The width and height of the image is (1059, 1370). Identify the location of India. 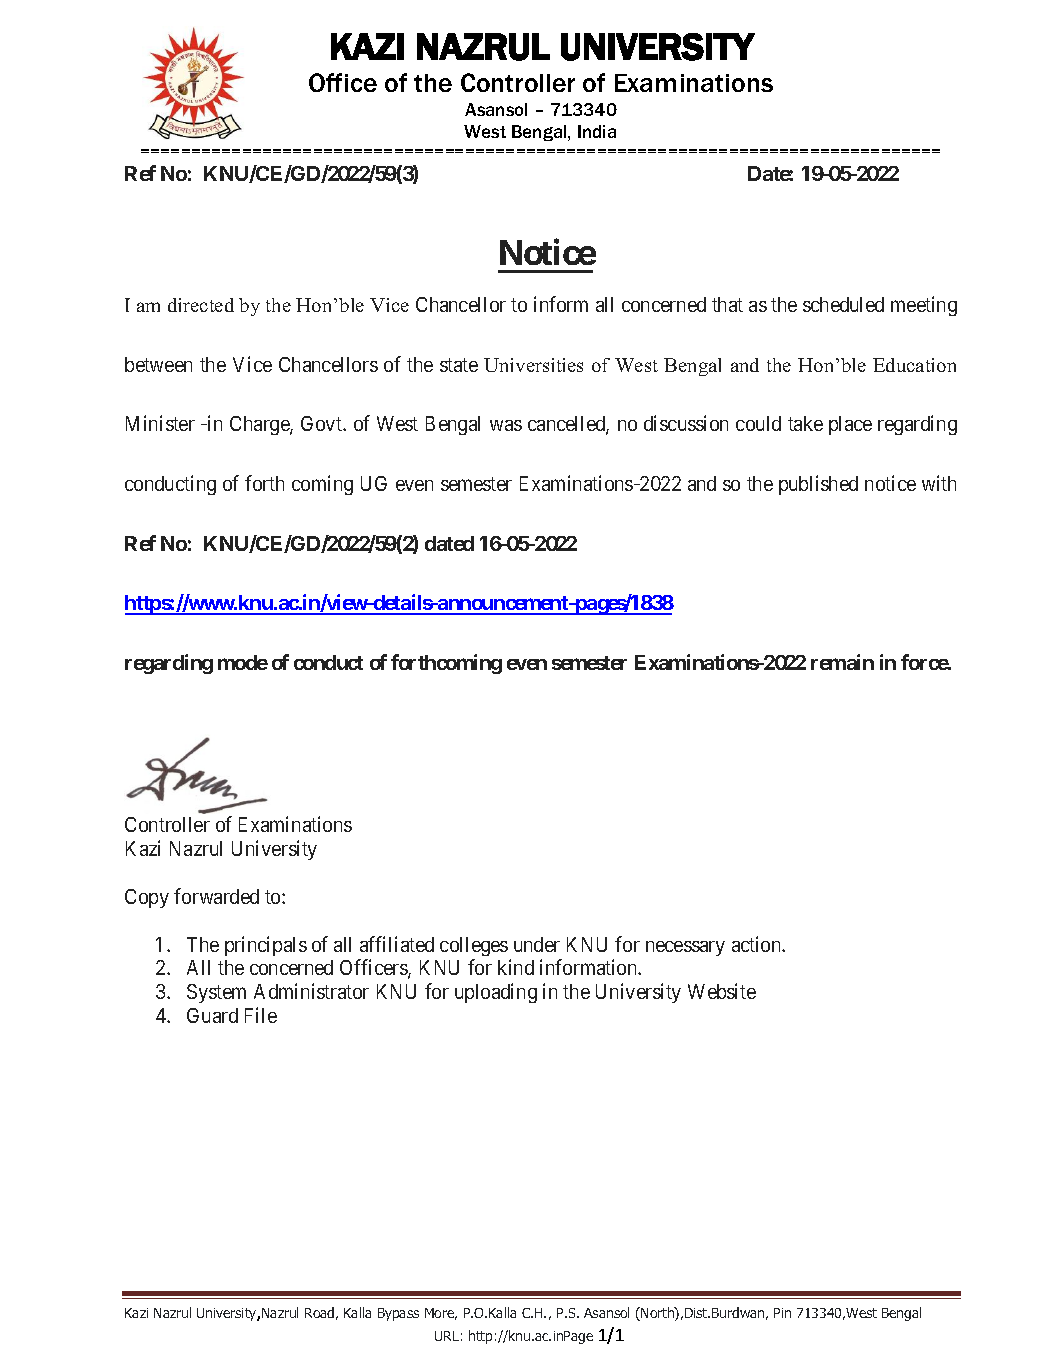
(597, 131).
